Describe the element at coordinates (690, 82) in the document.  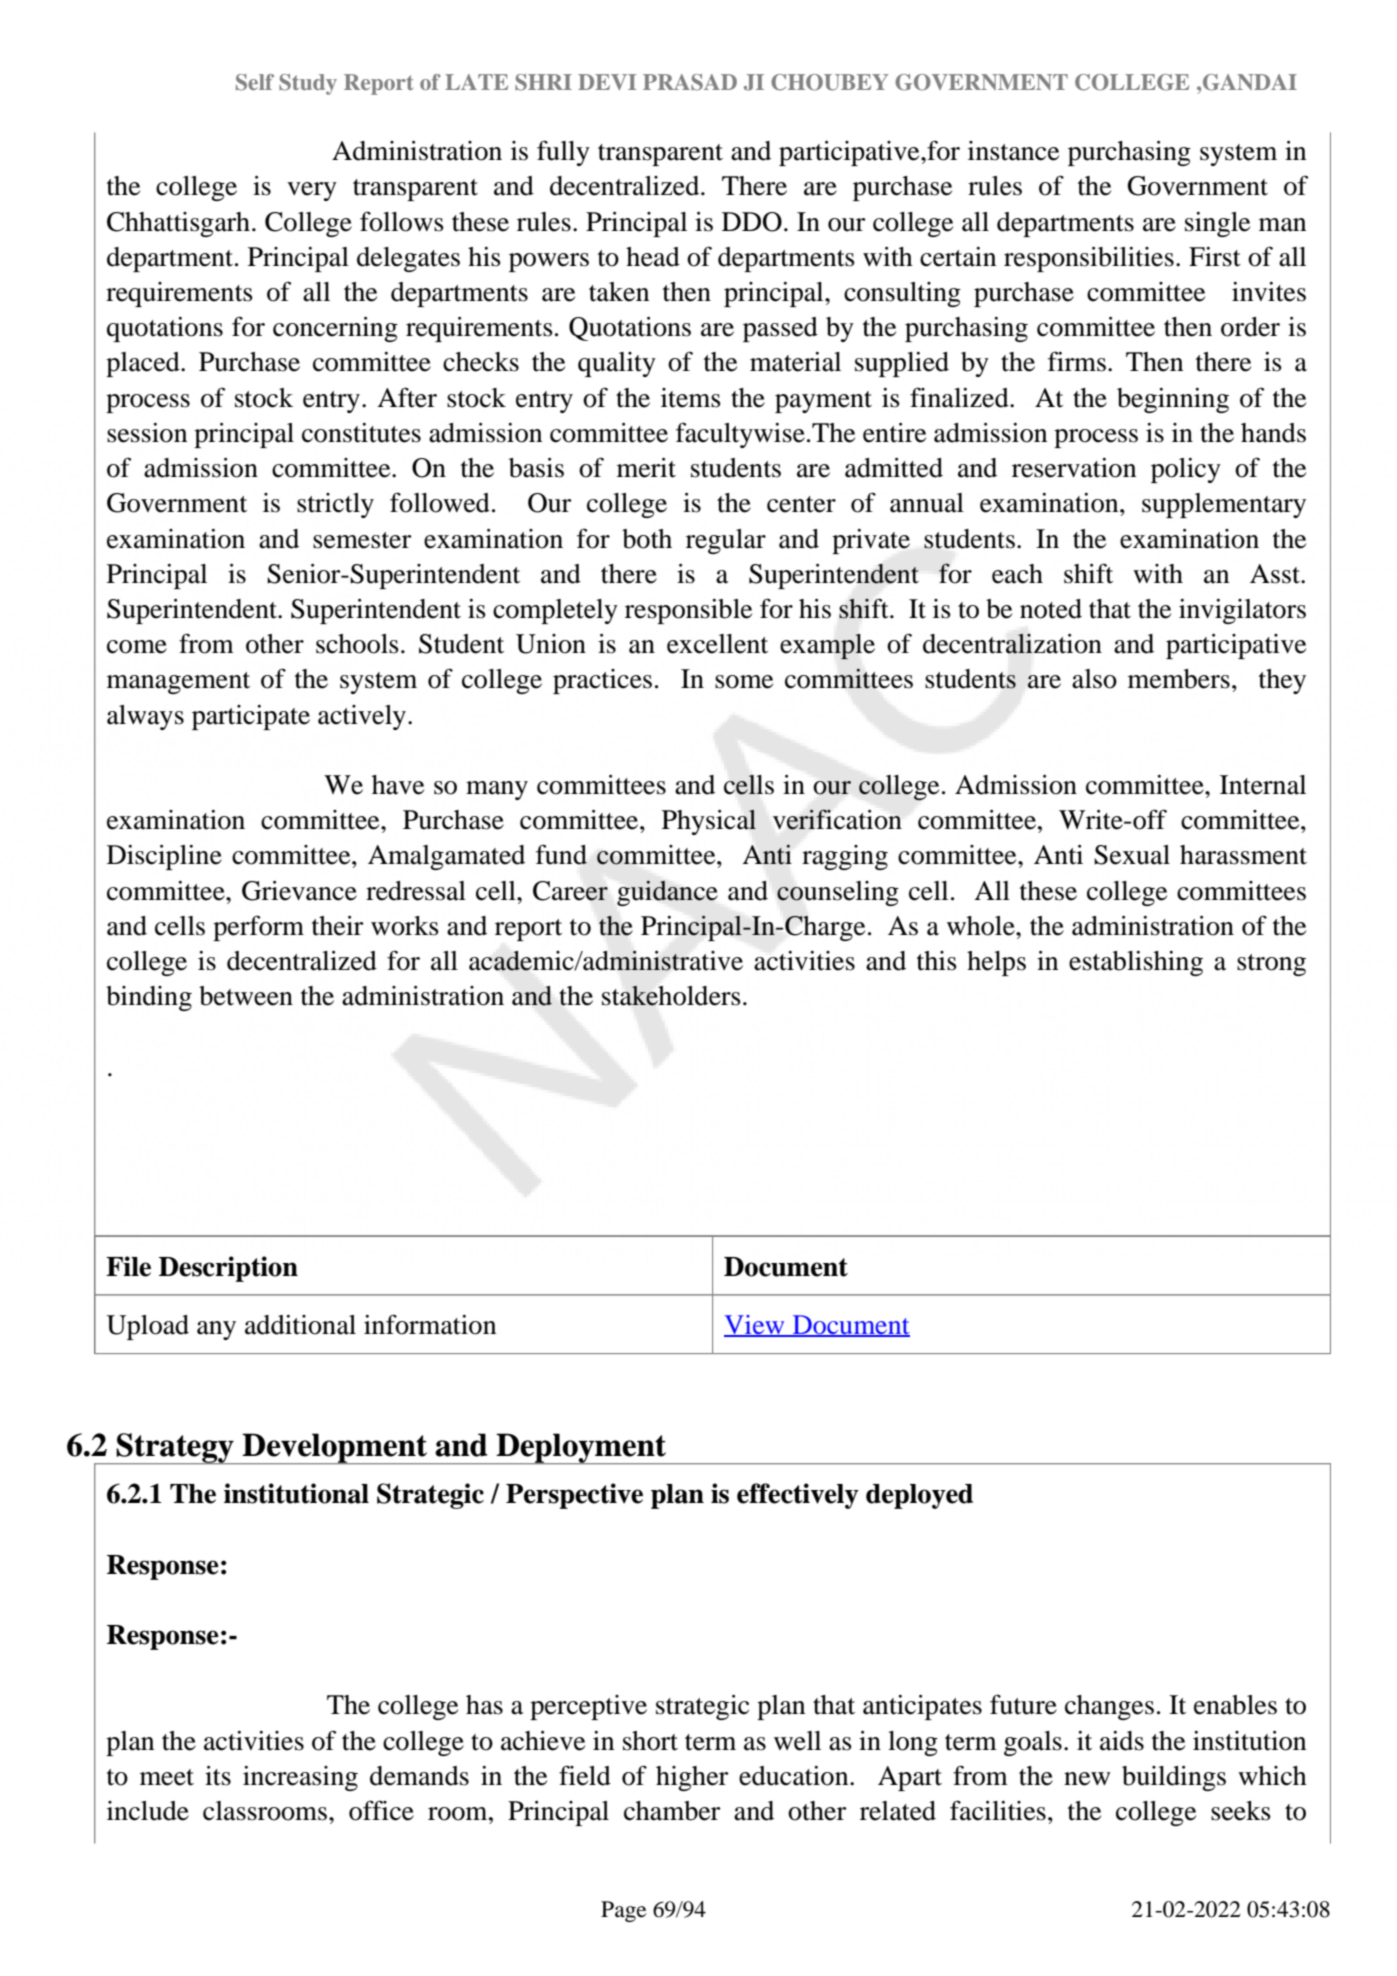
I see `PRASAD` at that location.
